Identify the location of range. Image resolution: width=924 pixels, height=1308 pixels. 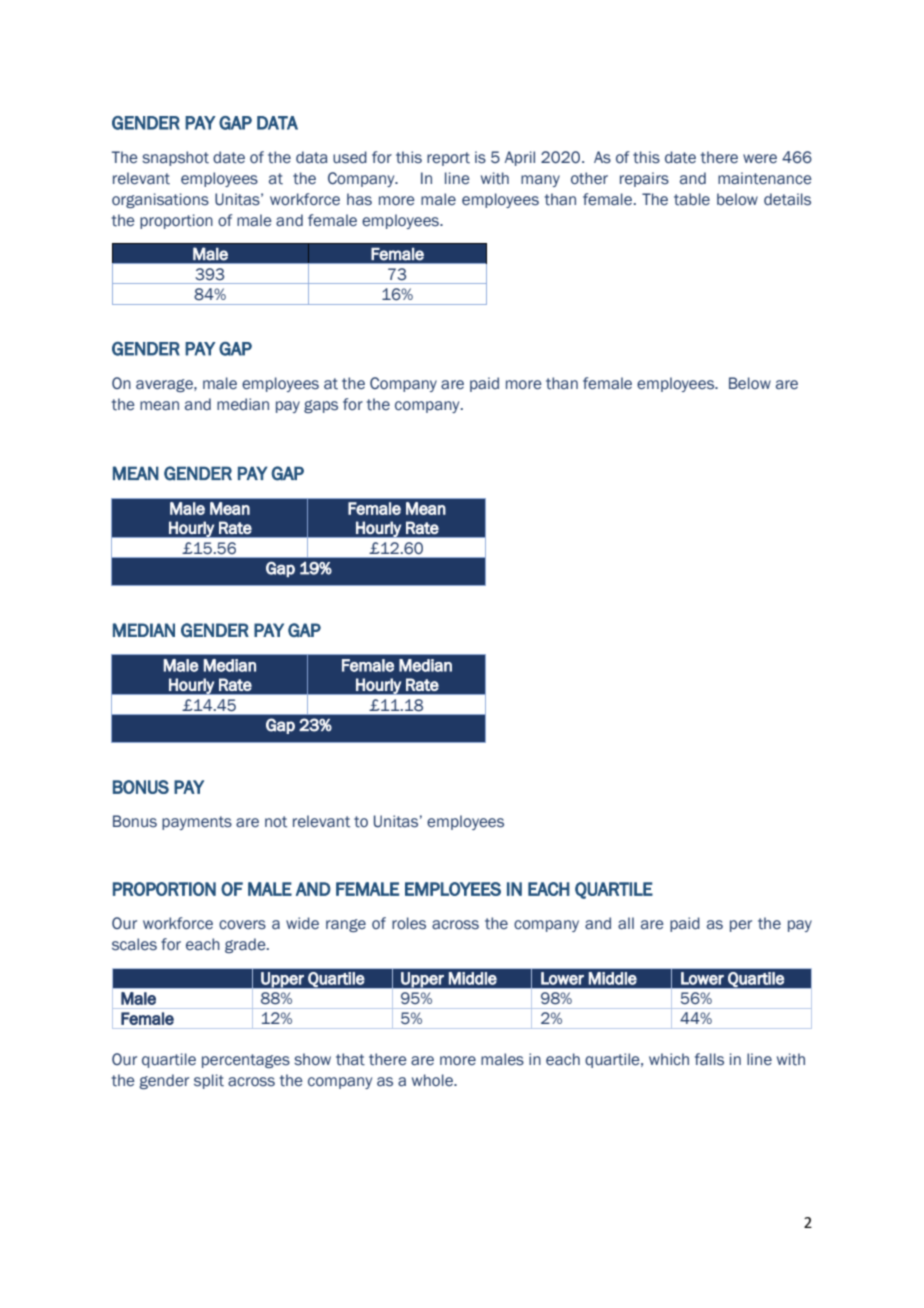
(346, 925).
